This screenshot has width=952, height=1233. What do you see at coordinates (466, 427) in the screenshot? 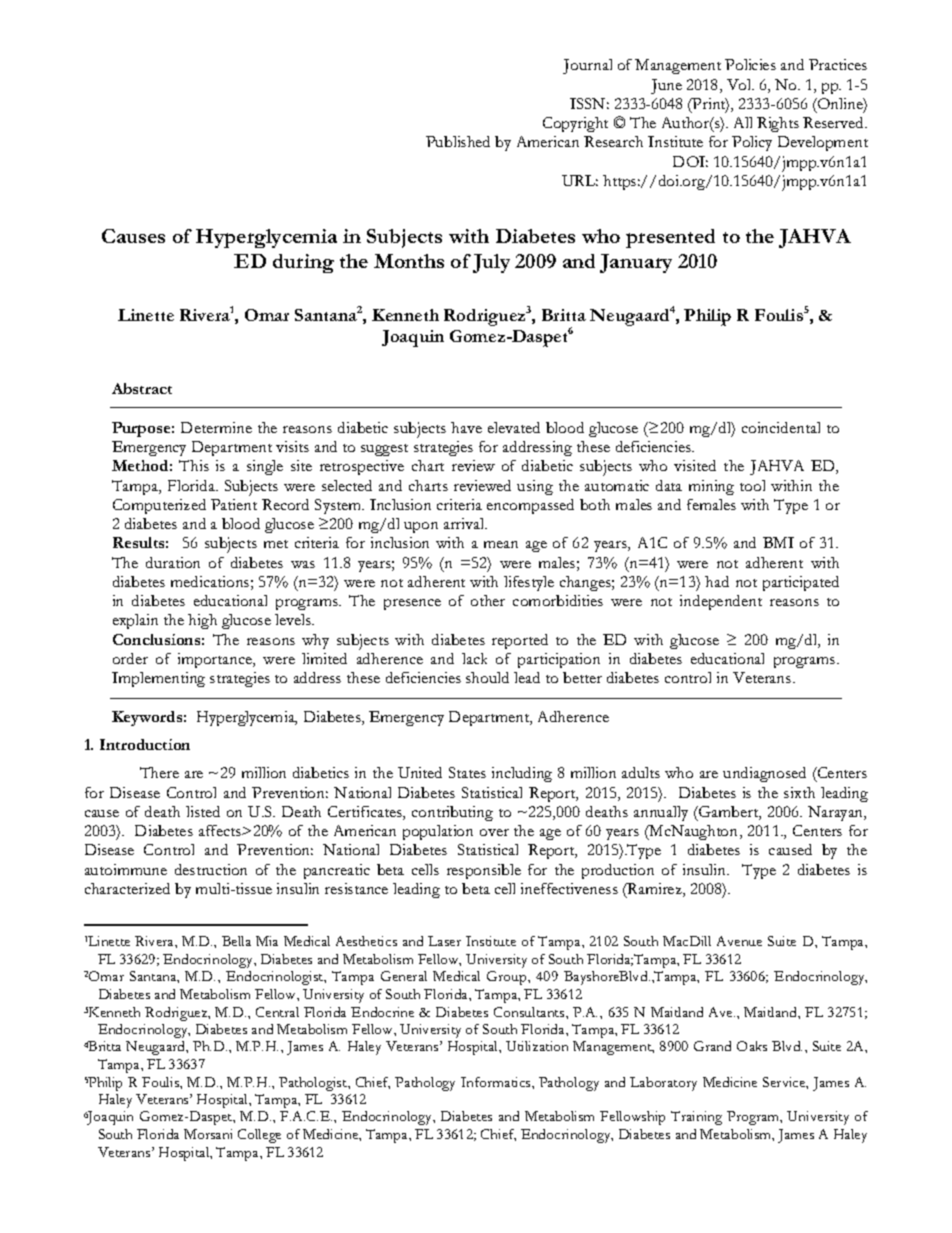
I see `have` at bounding box center [466, 427].
